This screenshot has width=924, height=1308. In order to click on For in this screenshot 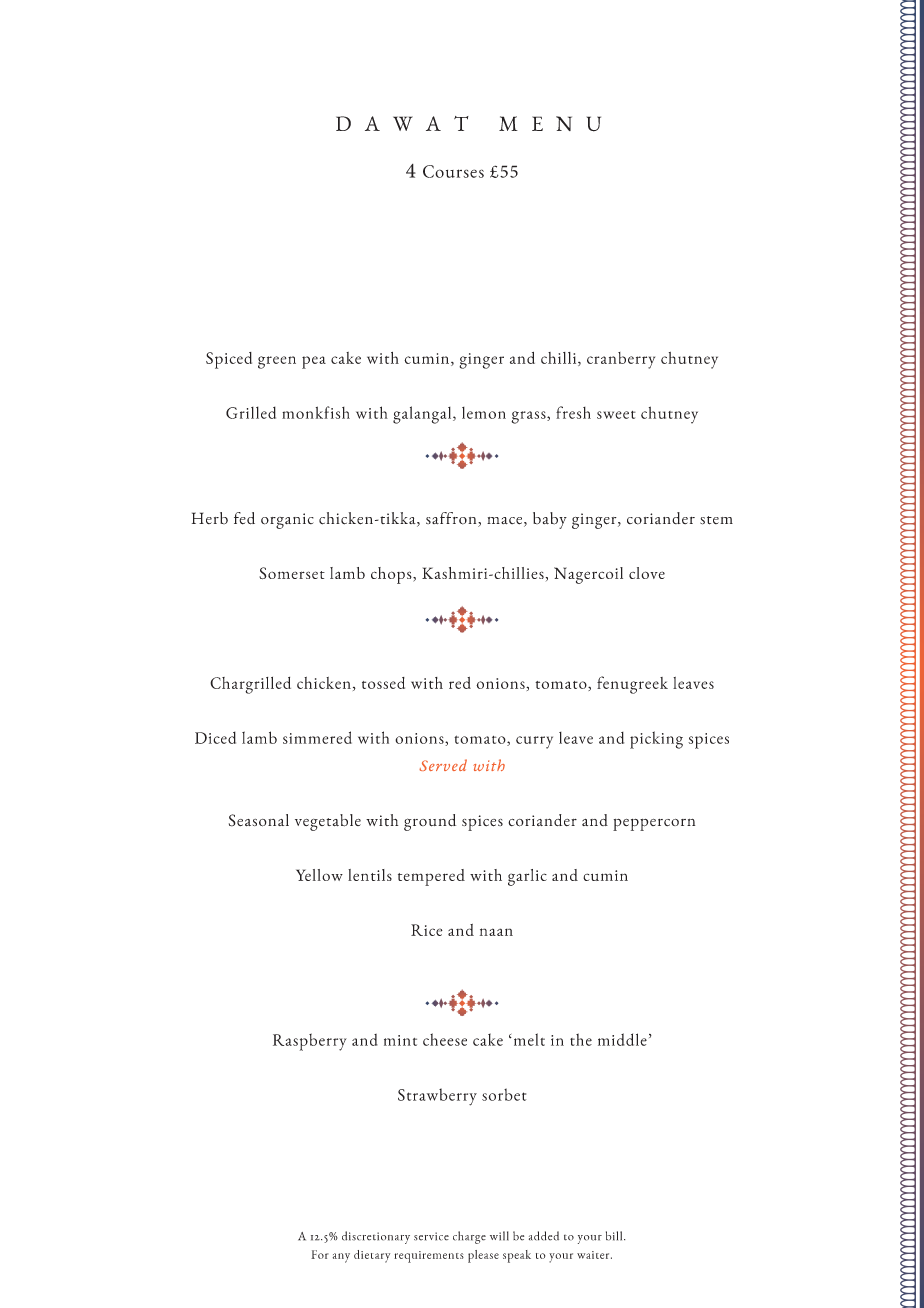, I will do `click(320, 1254)`.
